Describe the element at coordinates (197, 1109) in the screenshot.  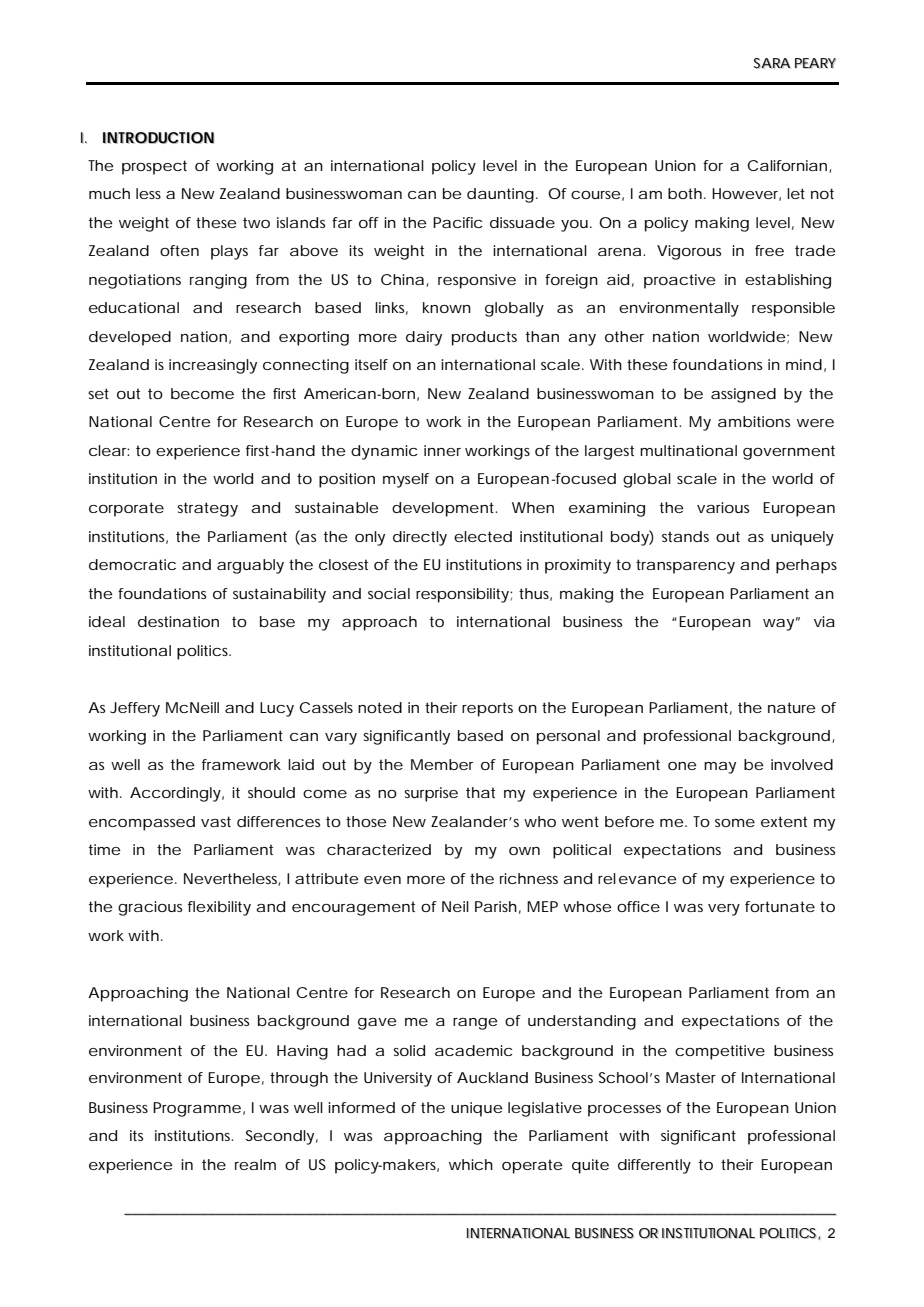
I see `Programme` at that location.
